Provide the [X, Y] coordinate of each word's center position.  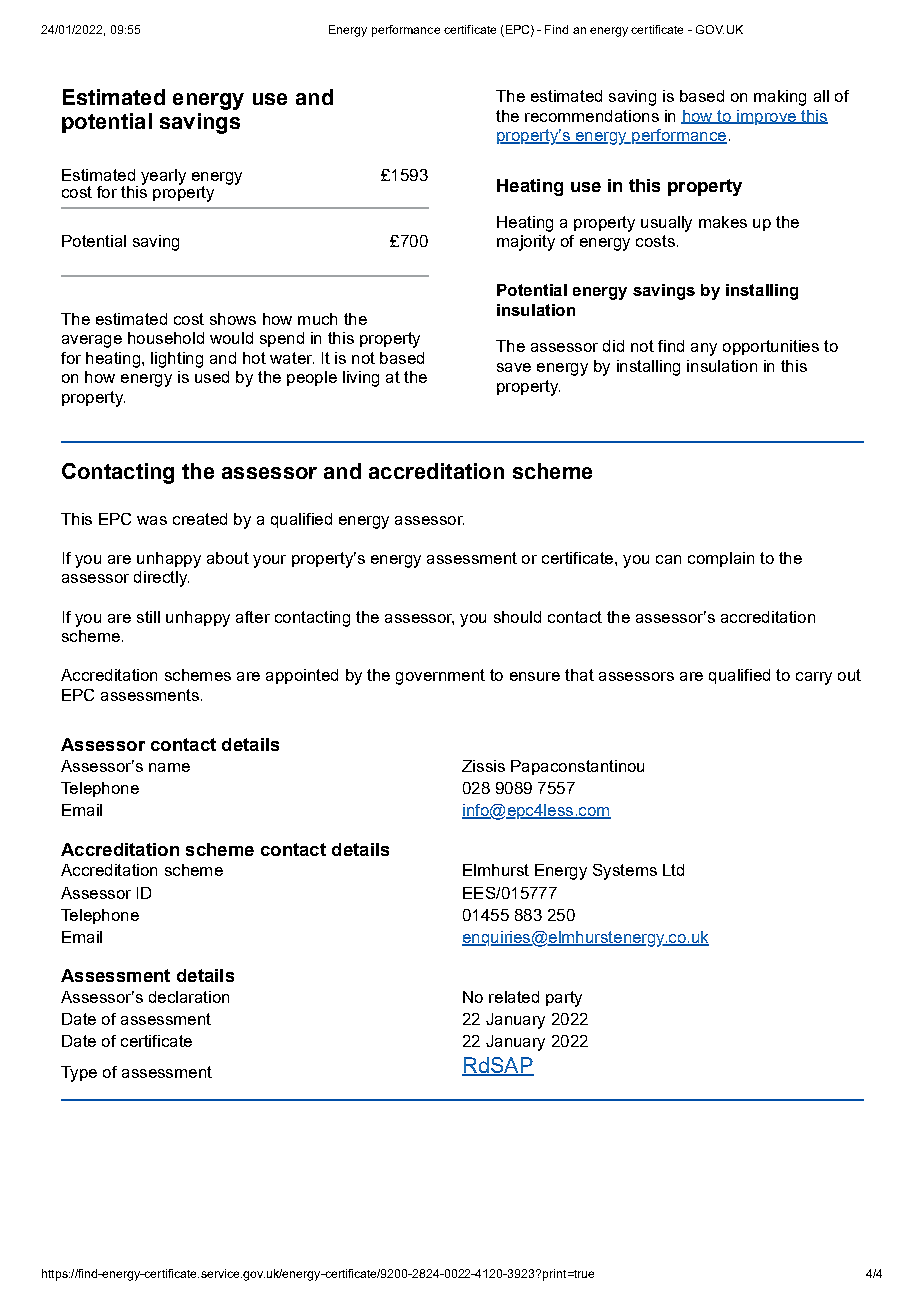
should [517, 617]
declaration [189, 997]
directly [161, 579]
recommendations [592, 116]
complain [721, 559]
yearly [163, 177]
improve [766, 117]
